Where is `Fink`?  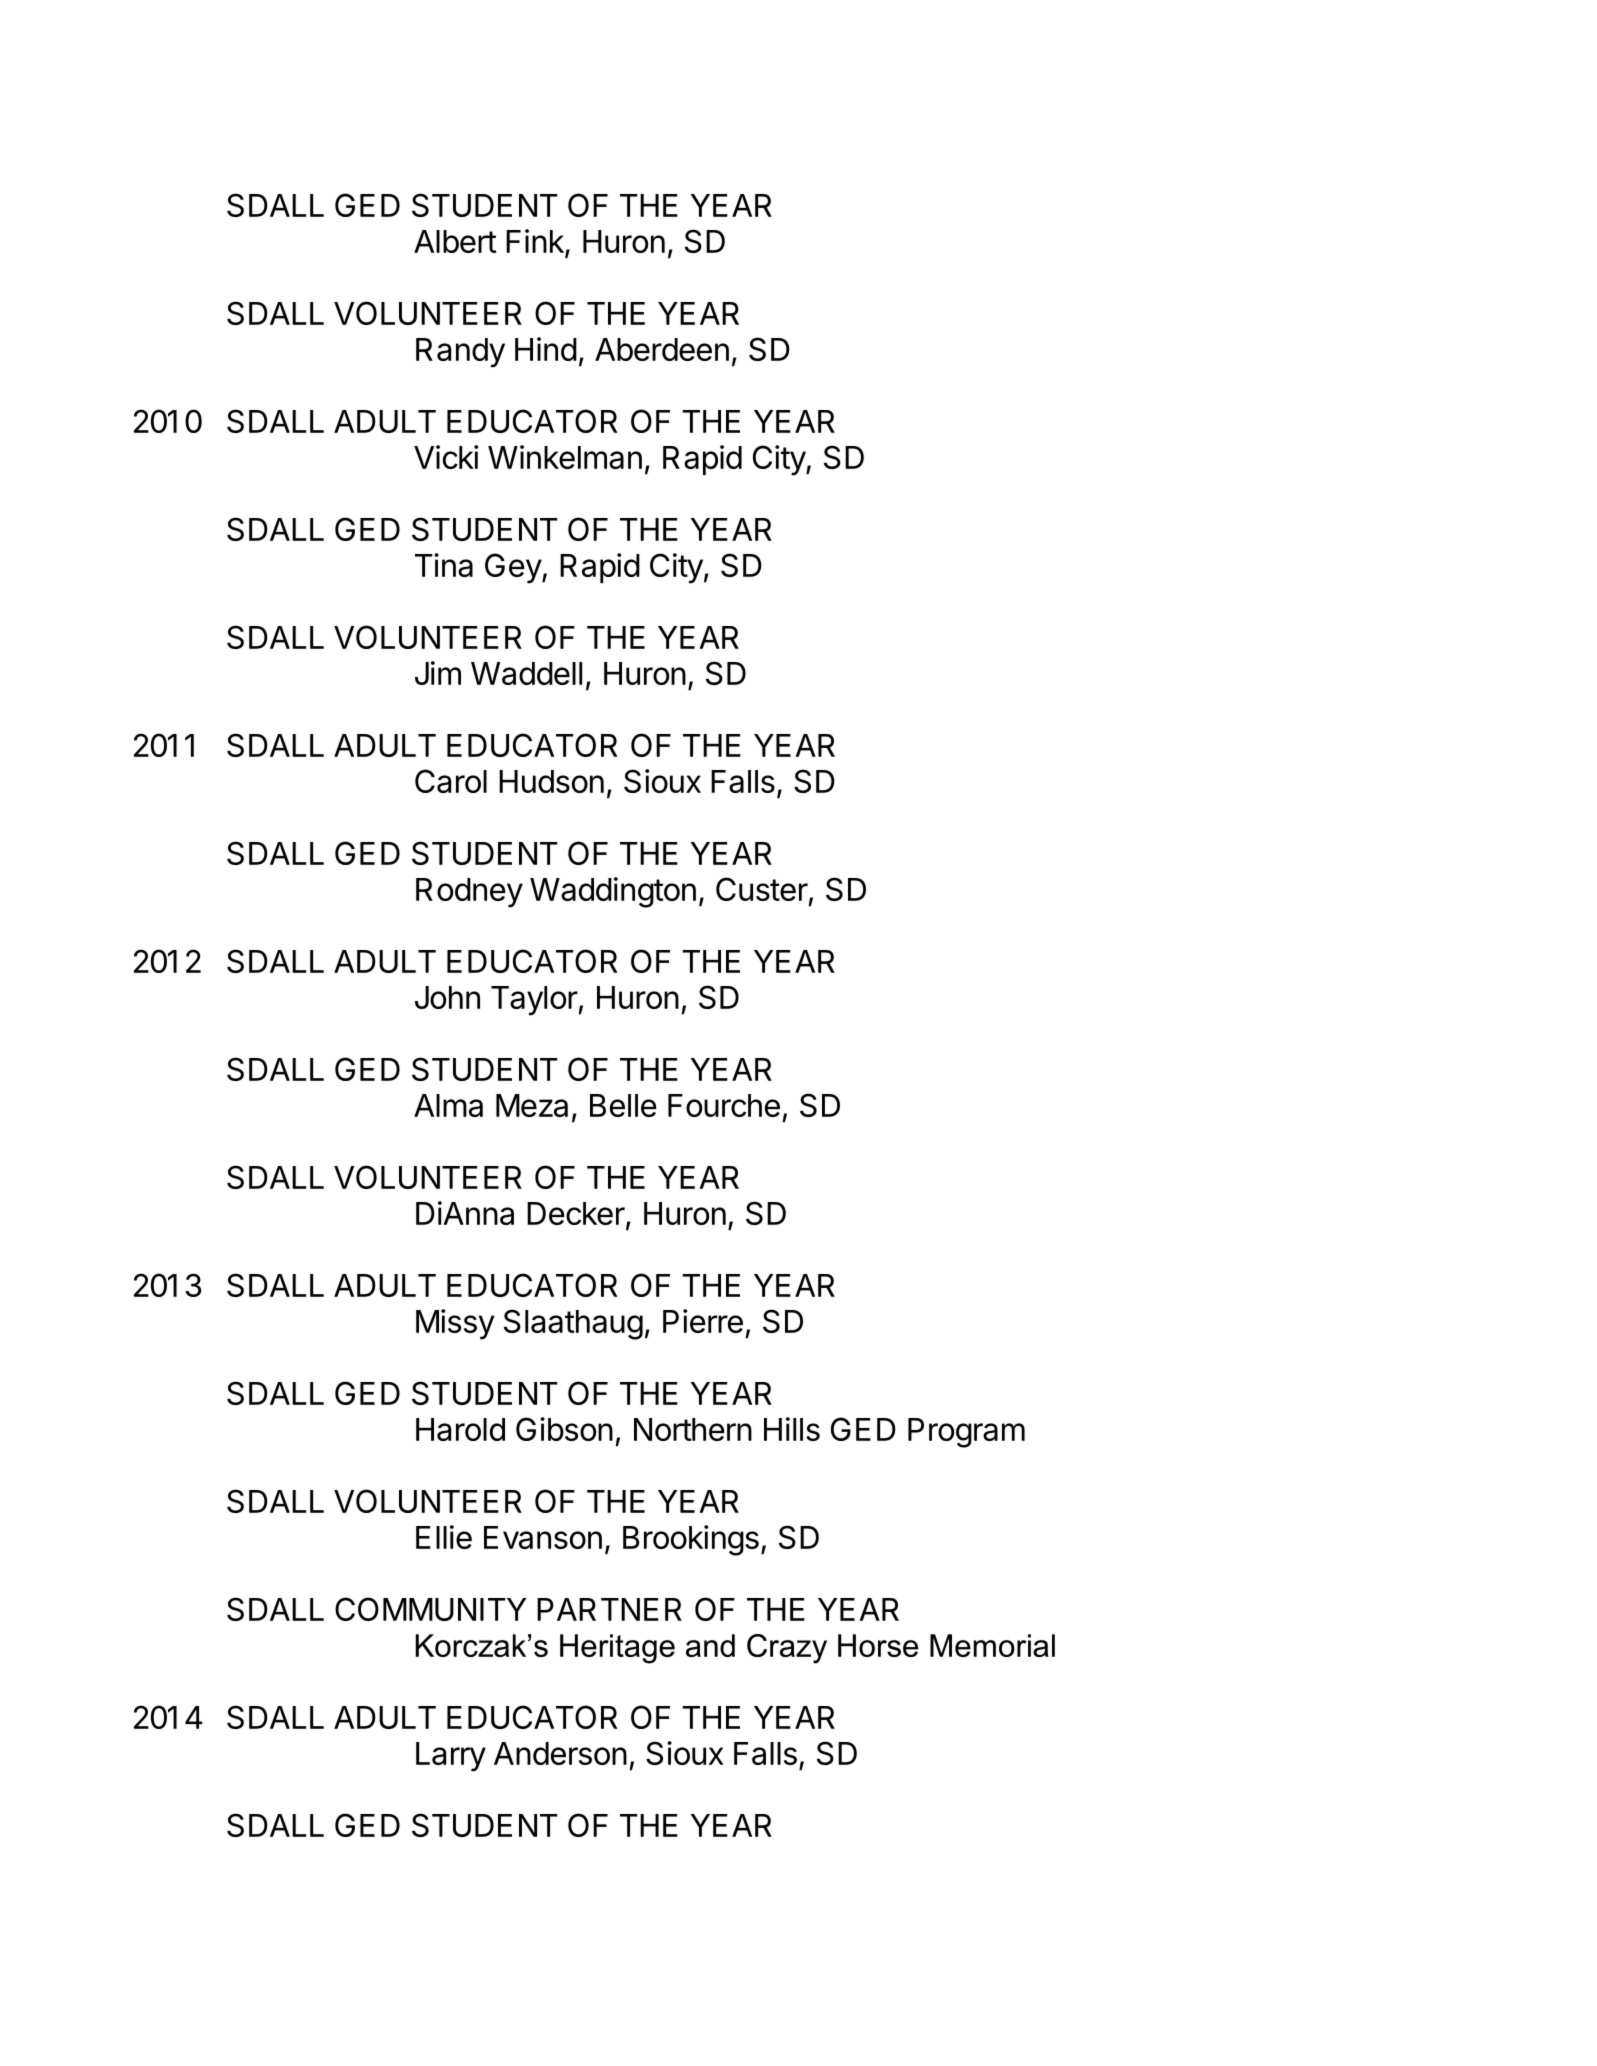
Fink is located at coordinates (536, 242).
